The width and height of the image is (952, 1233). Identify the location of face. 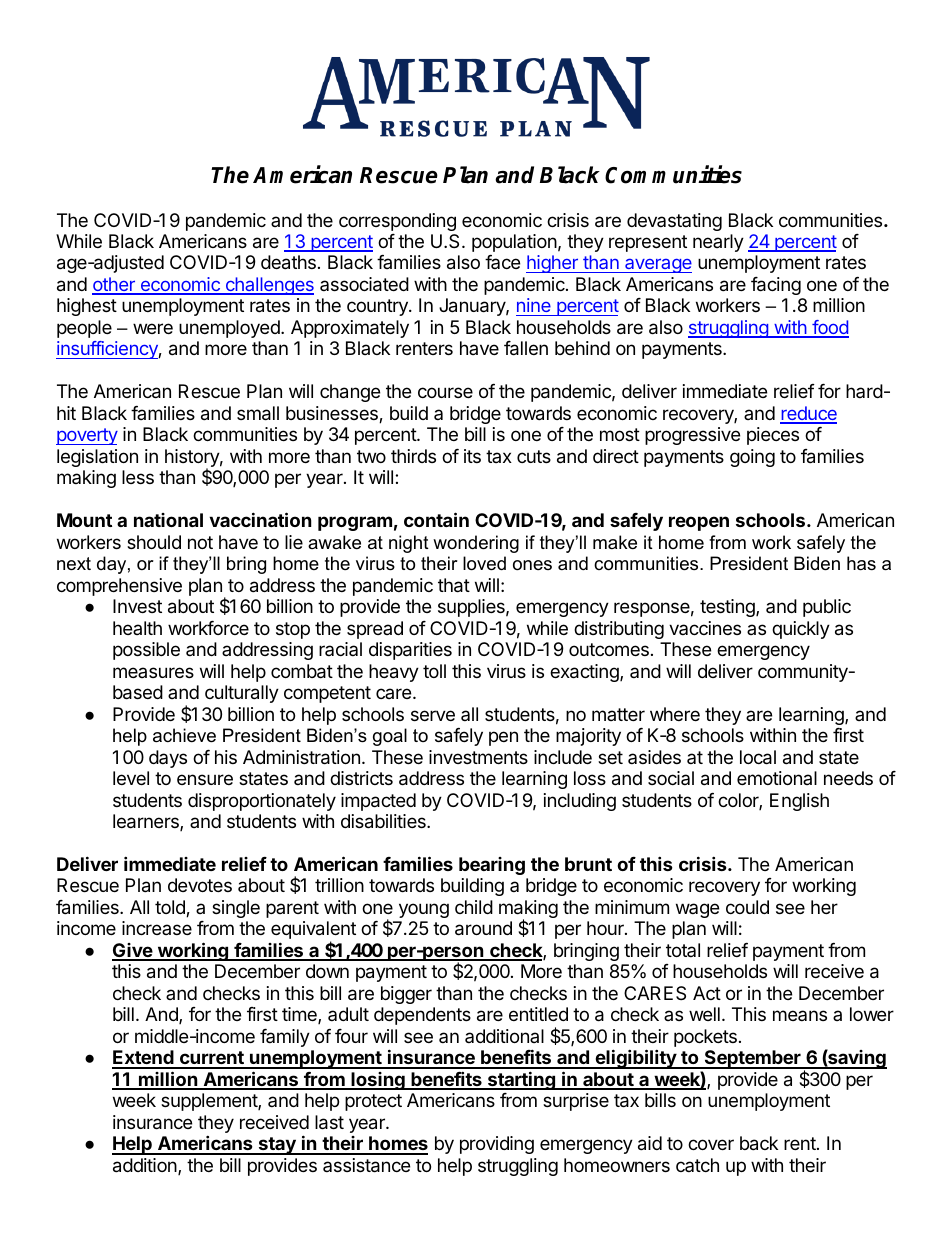
(502, 262).
